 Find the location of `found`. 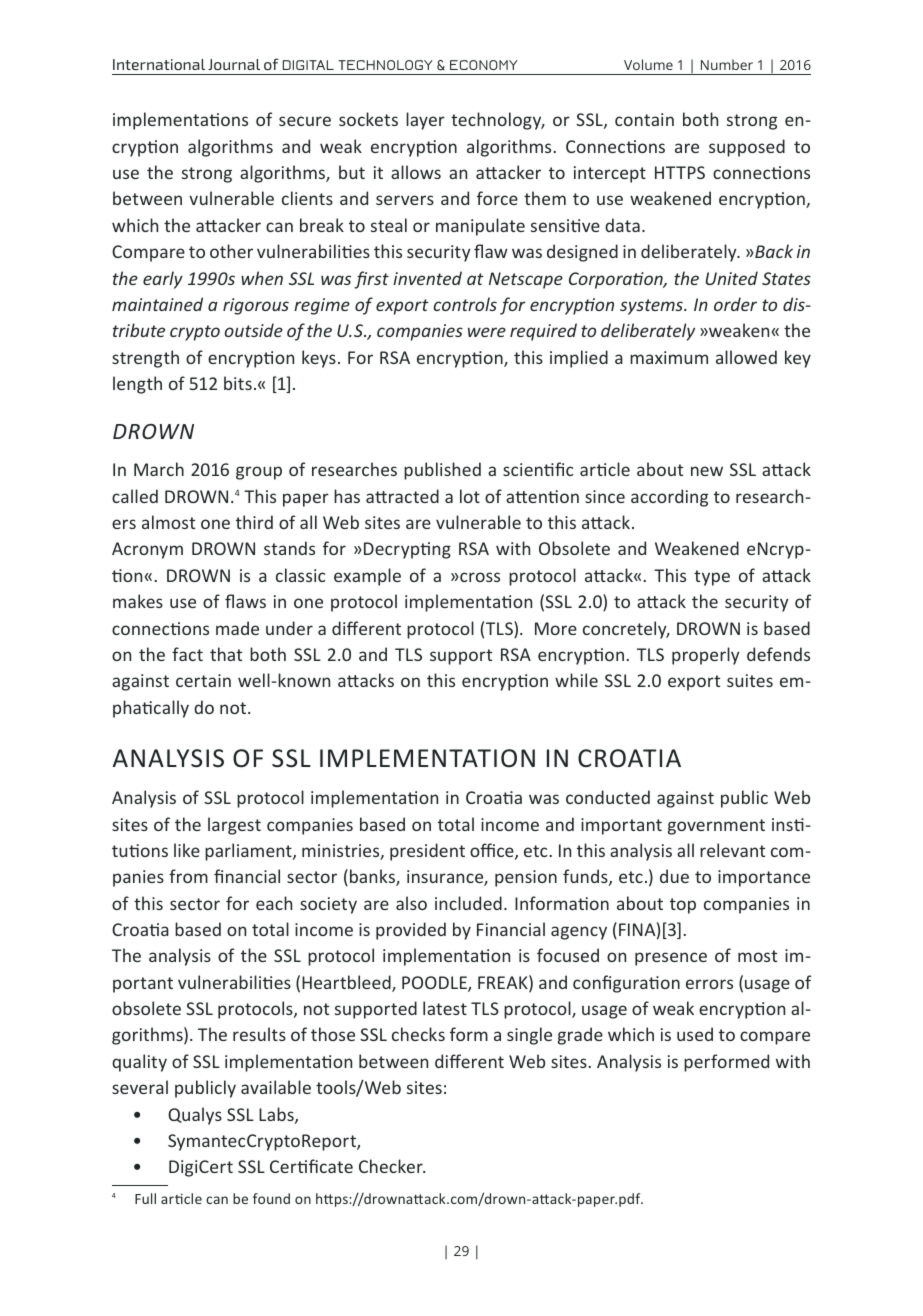

found is located at coordinates (271, 1198).
